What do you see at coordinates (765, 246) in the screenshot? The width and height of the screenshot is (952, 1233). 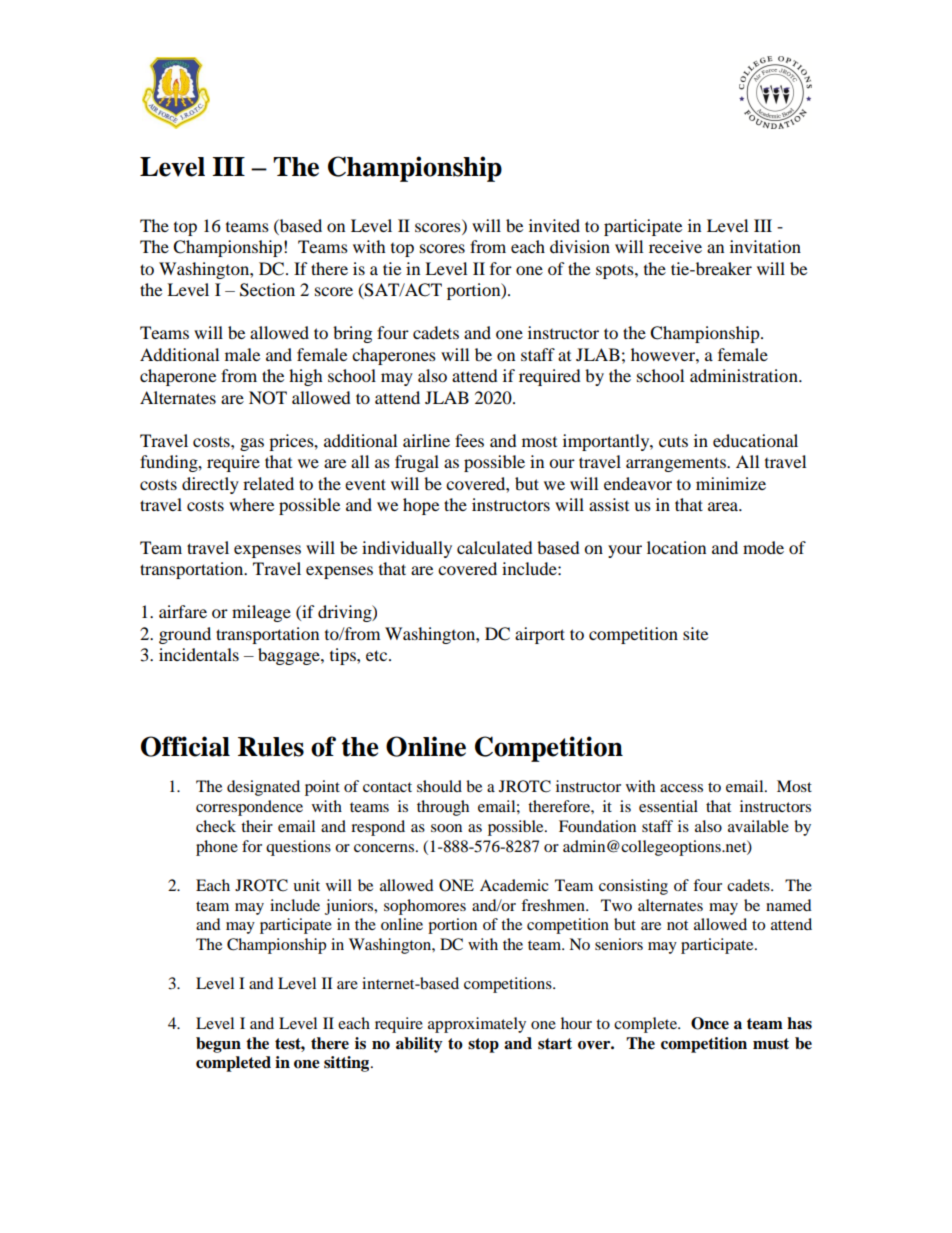 I see `invitation` at bounding box center [765, 246].
